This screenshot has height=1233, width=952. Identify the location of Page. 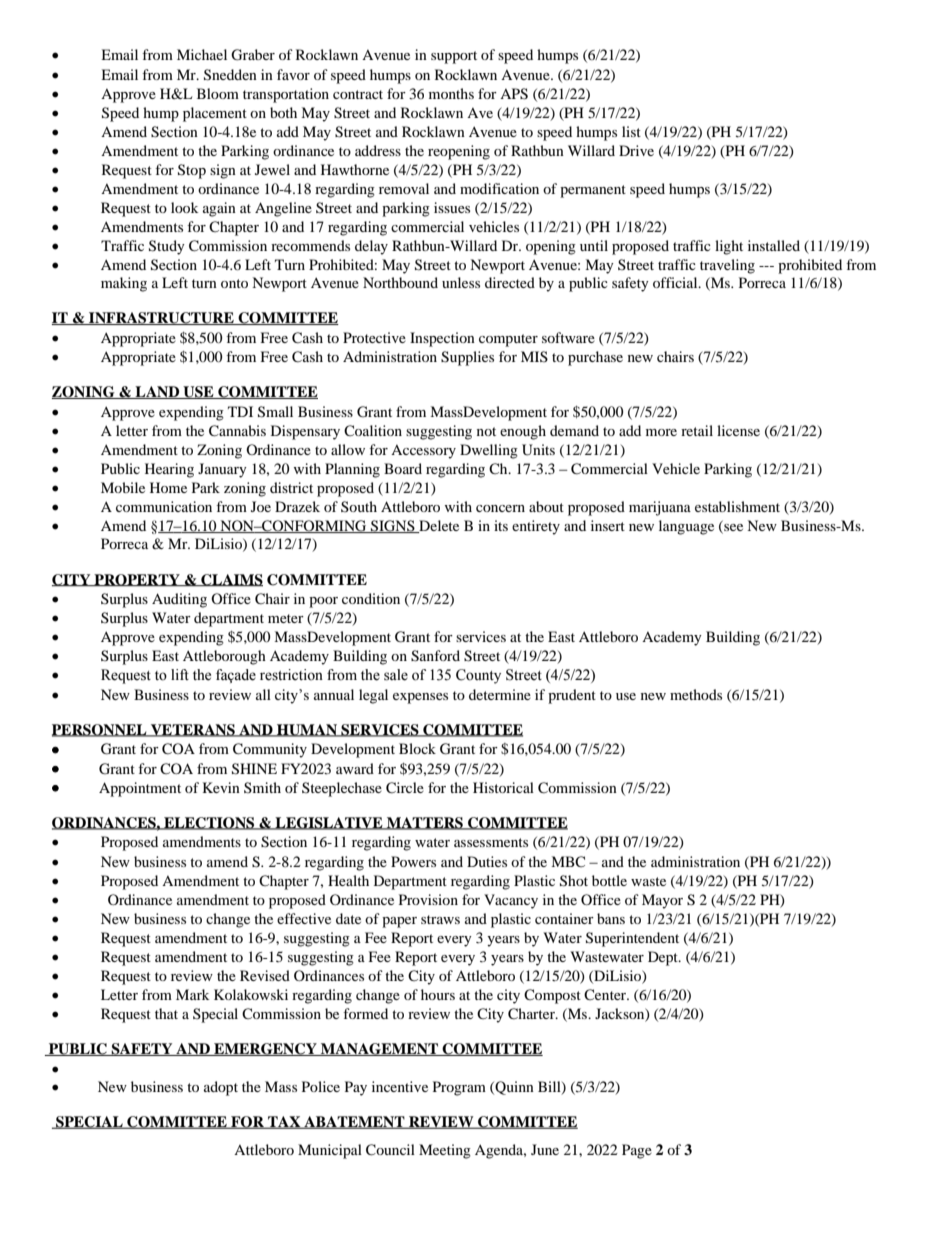
(637, 1151).
